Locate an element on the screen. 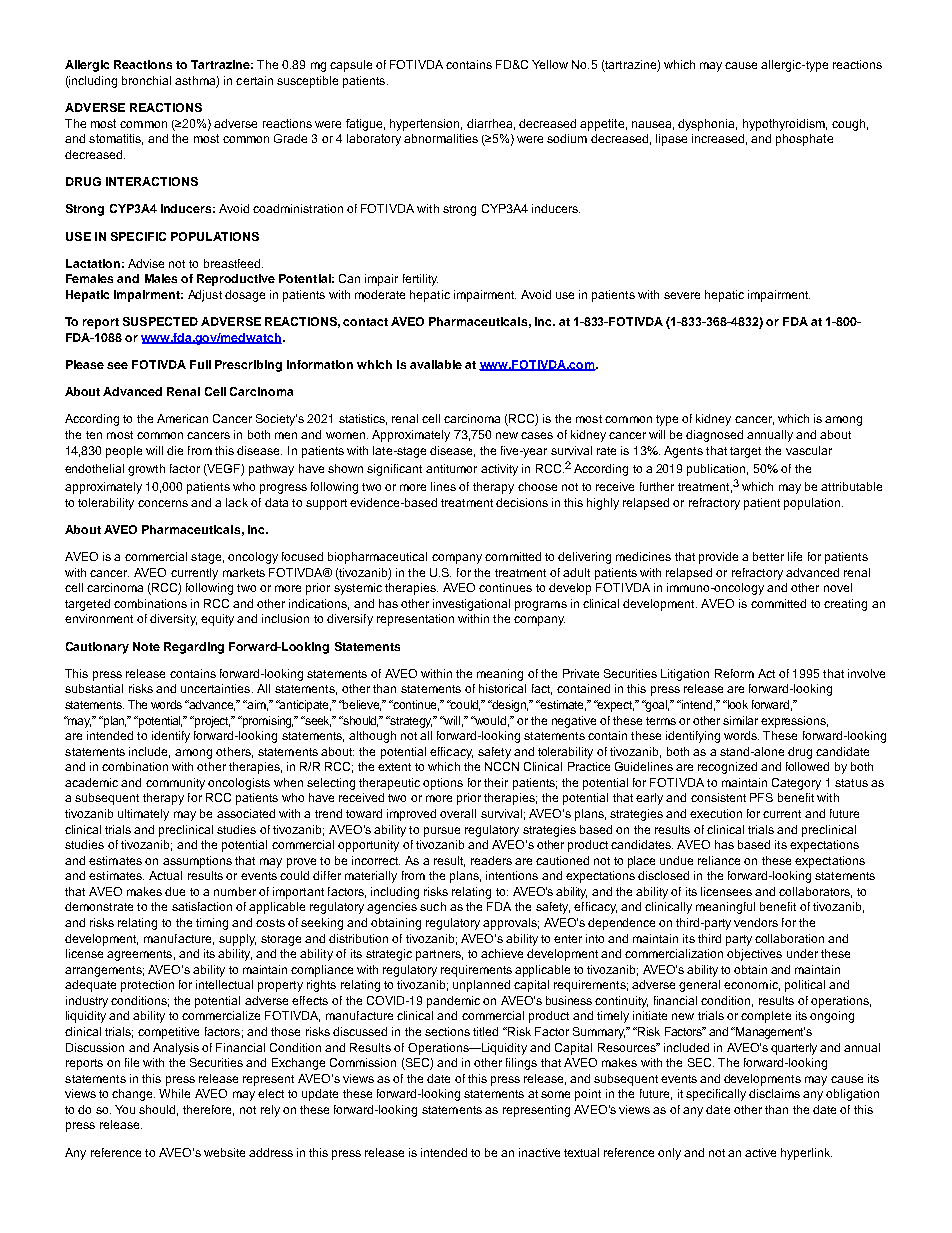  Full is located at coordinates (200, 364).
